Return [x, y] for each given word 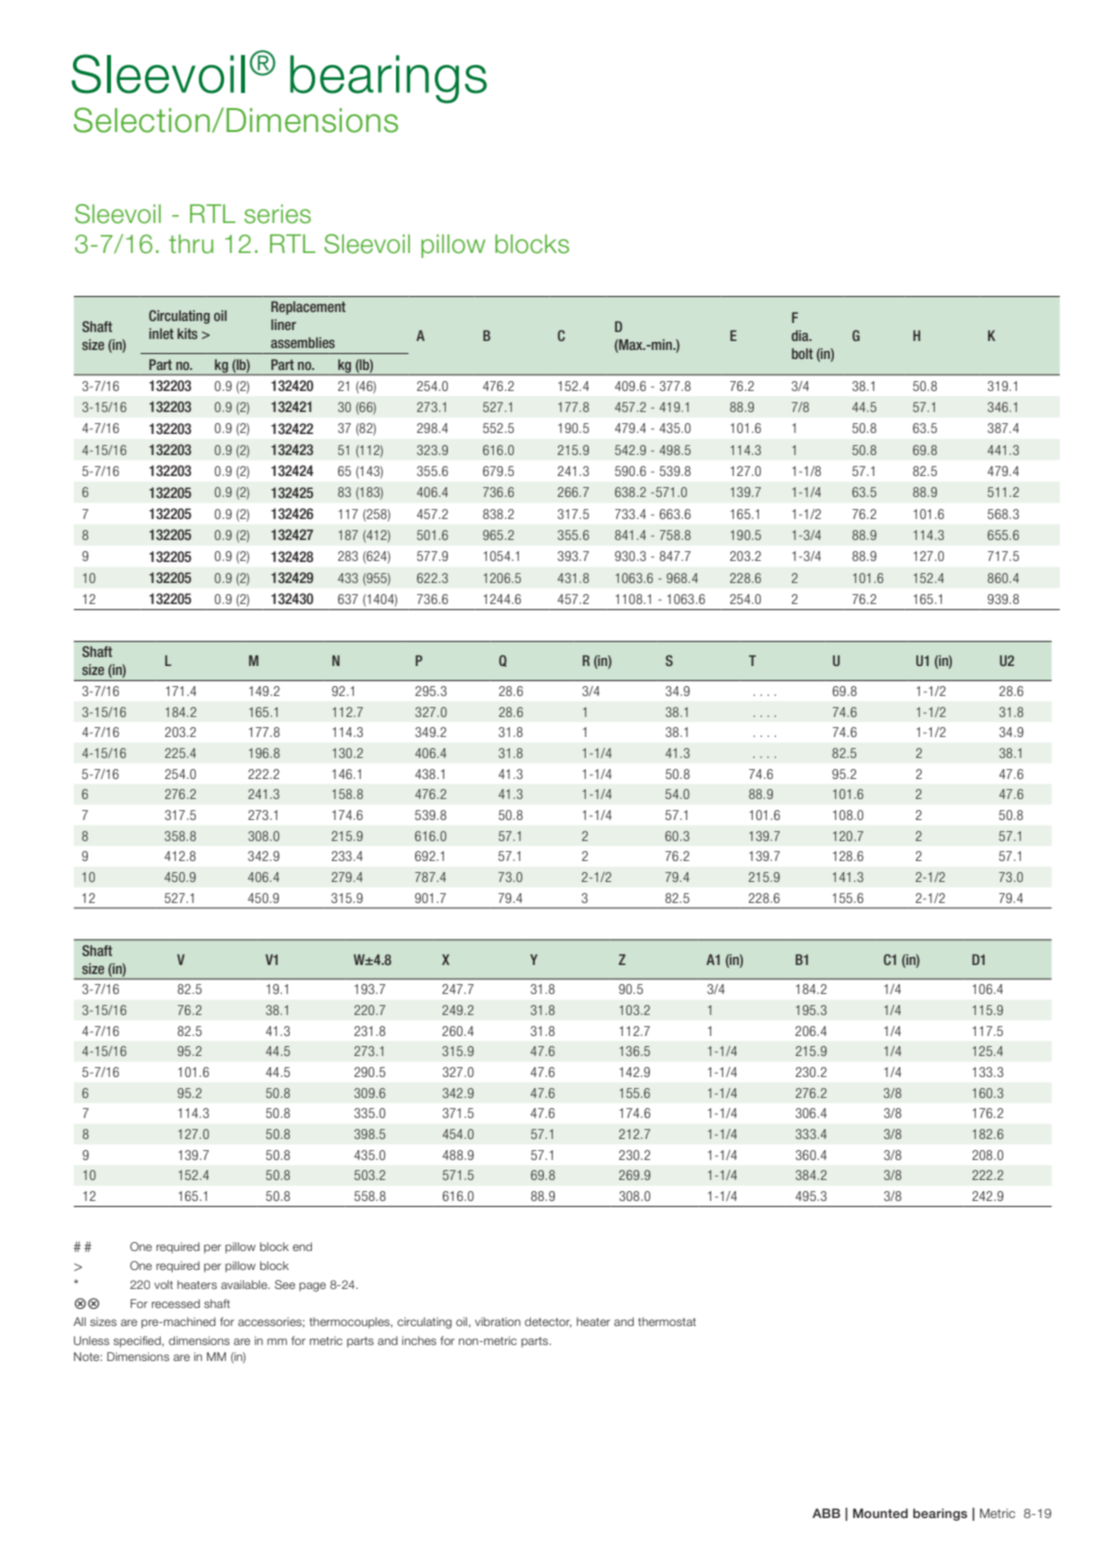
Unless [91, 1340]
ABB [826, 1513]
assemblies [303, 342]
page [312, 1287]
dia [801, 335]
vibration [498, 1321]
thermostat [667, 1321]
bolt [802, 353]
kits [187, 333]
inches [419, 1340]
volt [163, 1284]
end [302, 1246]
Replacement [308, 308]
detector [548, 1322]
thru [191, 244]
